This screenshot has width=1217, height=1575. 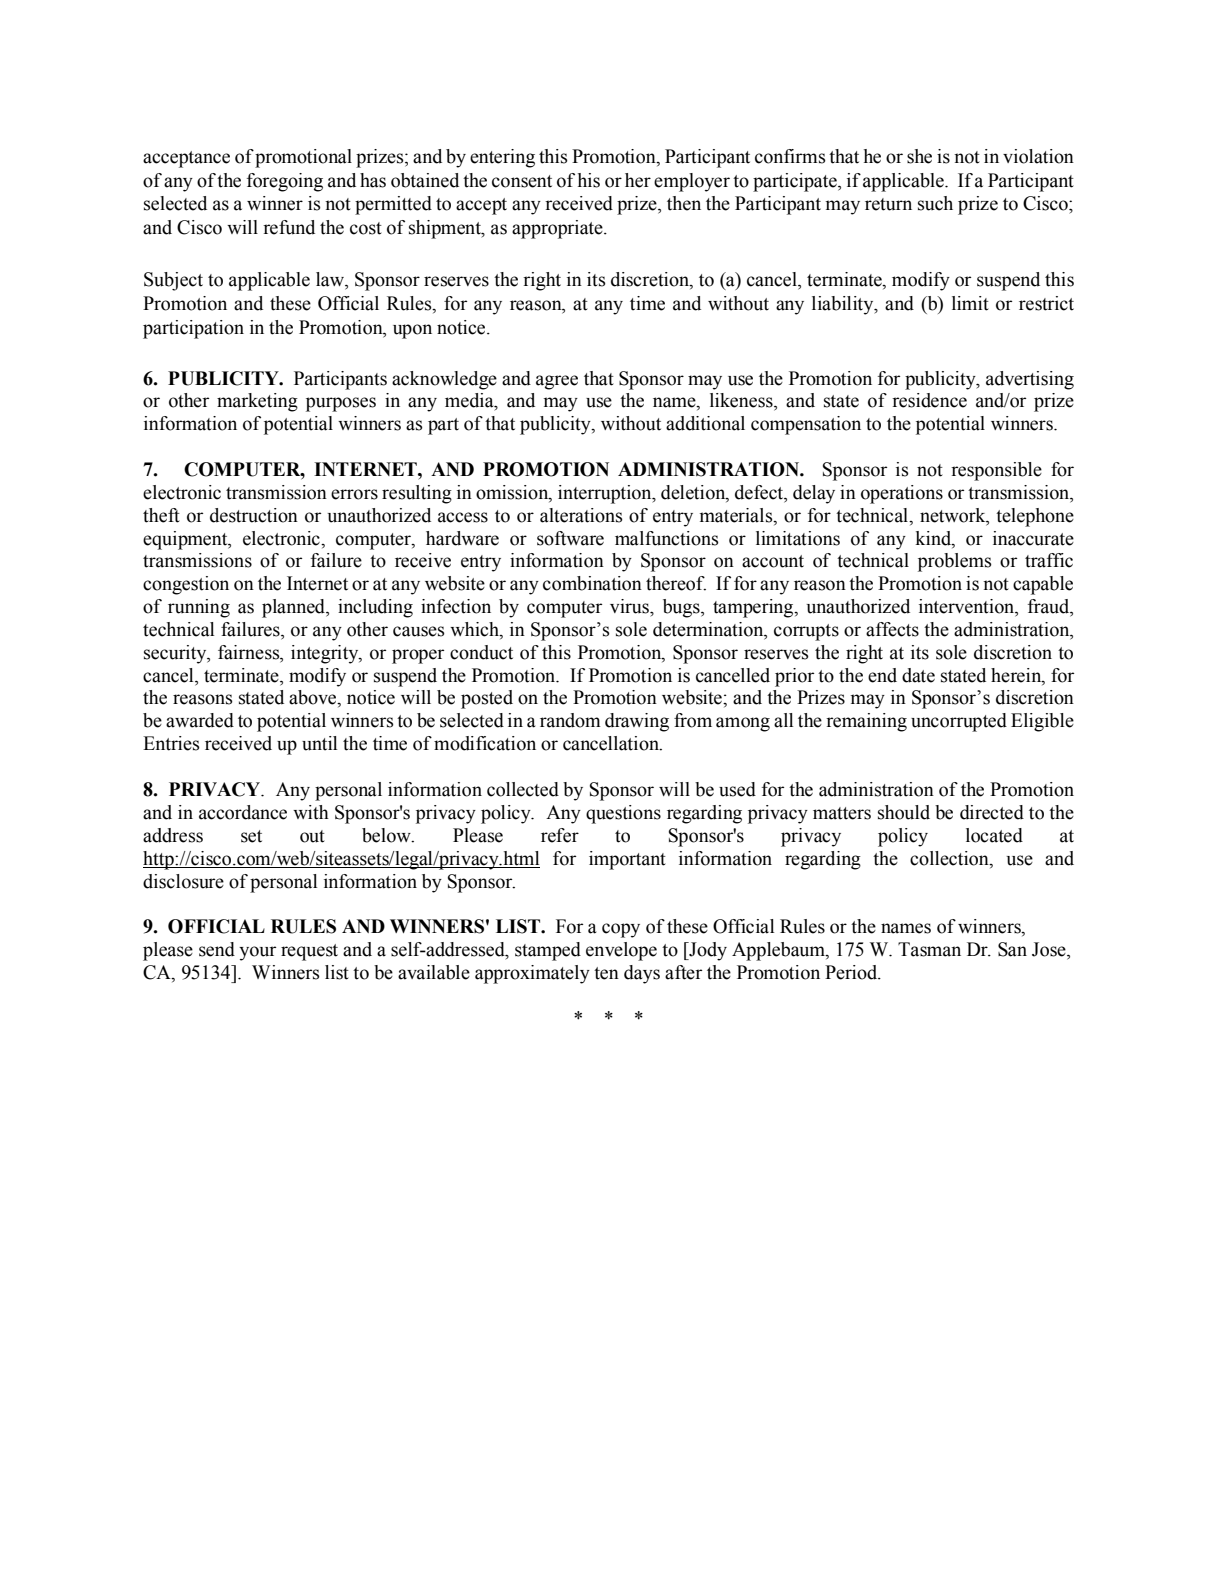 What do you see at coordinates (186, 585) in the screenshot?
I see `congestion` at bounding box center [186, 585].
